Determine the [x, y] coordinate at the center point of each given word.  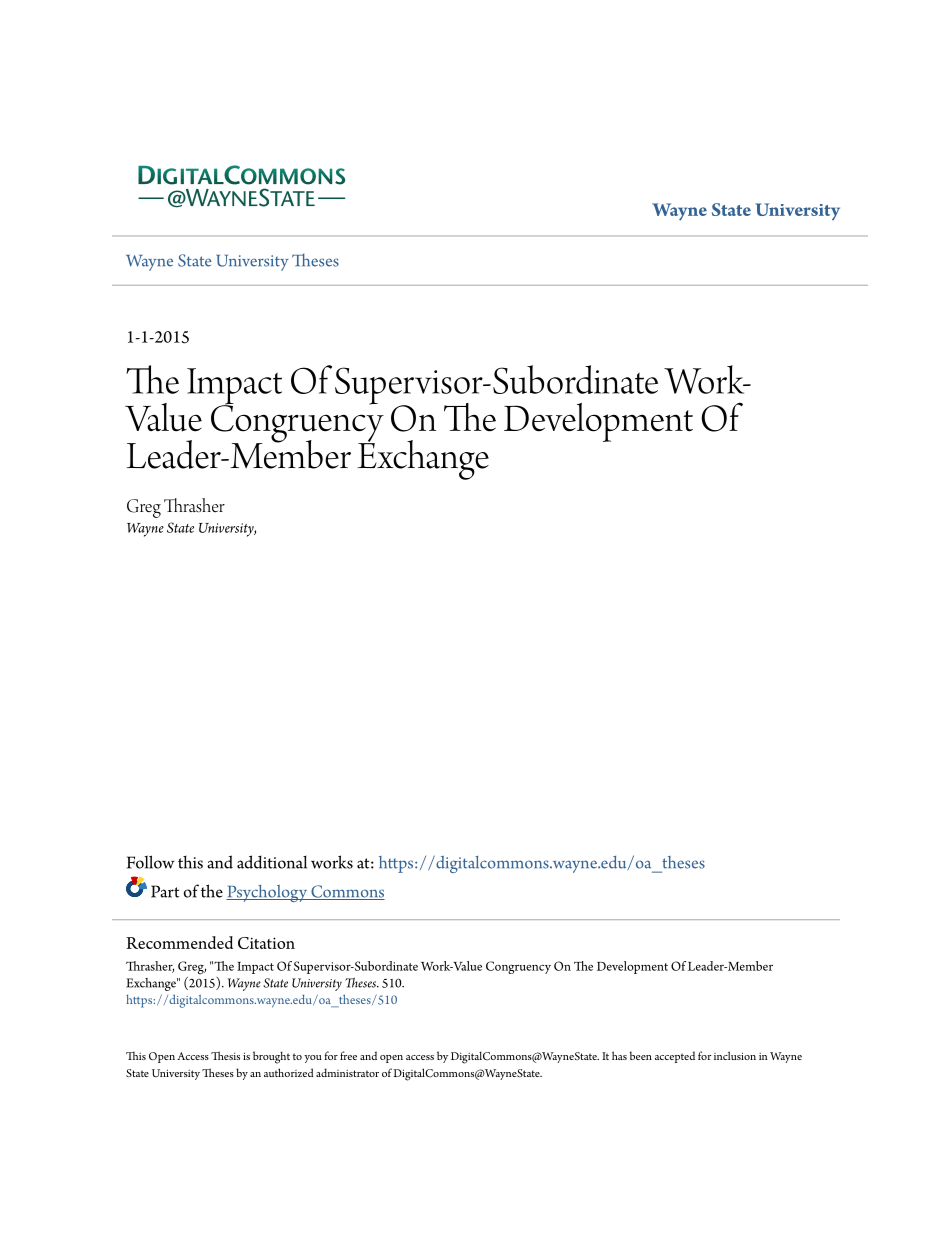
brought [271, 1057]
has [619, 1055]
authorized [289, 1072]
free [348, 1055]
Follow [151, 862]
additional [272, 862]
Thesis [225, 1055]
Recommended [179, 942]
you [313, 1059]
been [641, 1055]
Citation [266, 943]
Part [165, 891]
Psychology [268, 893]
